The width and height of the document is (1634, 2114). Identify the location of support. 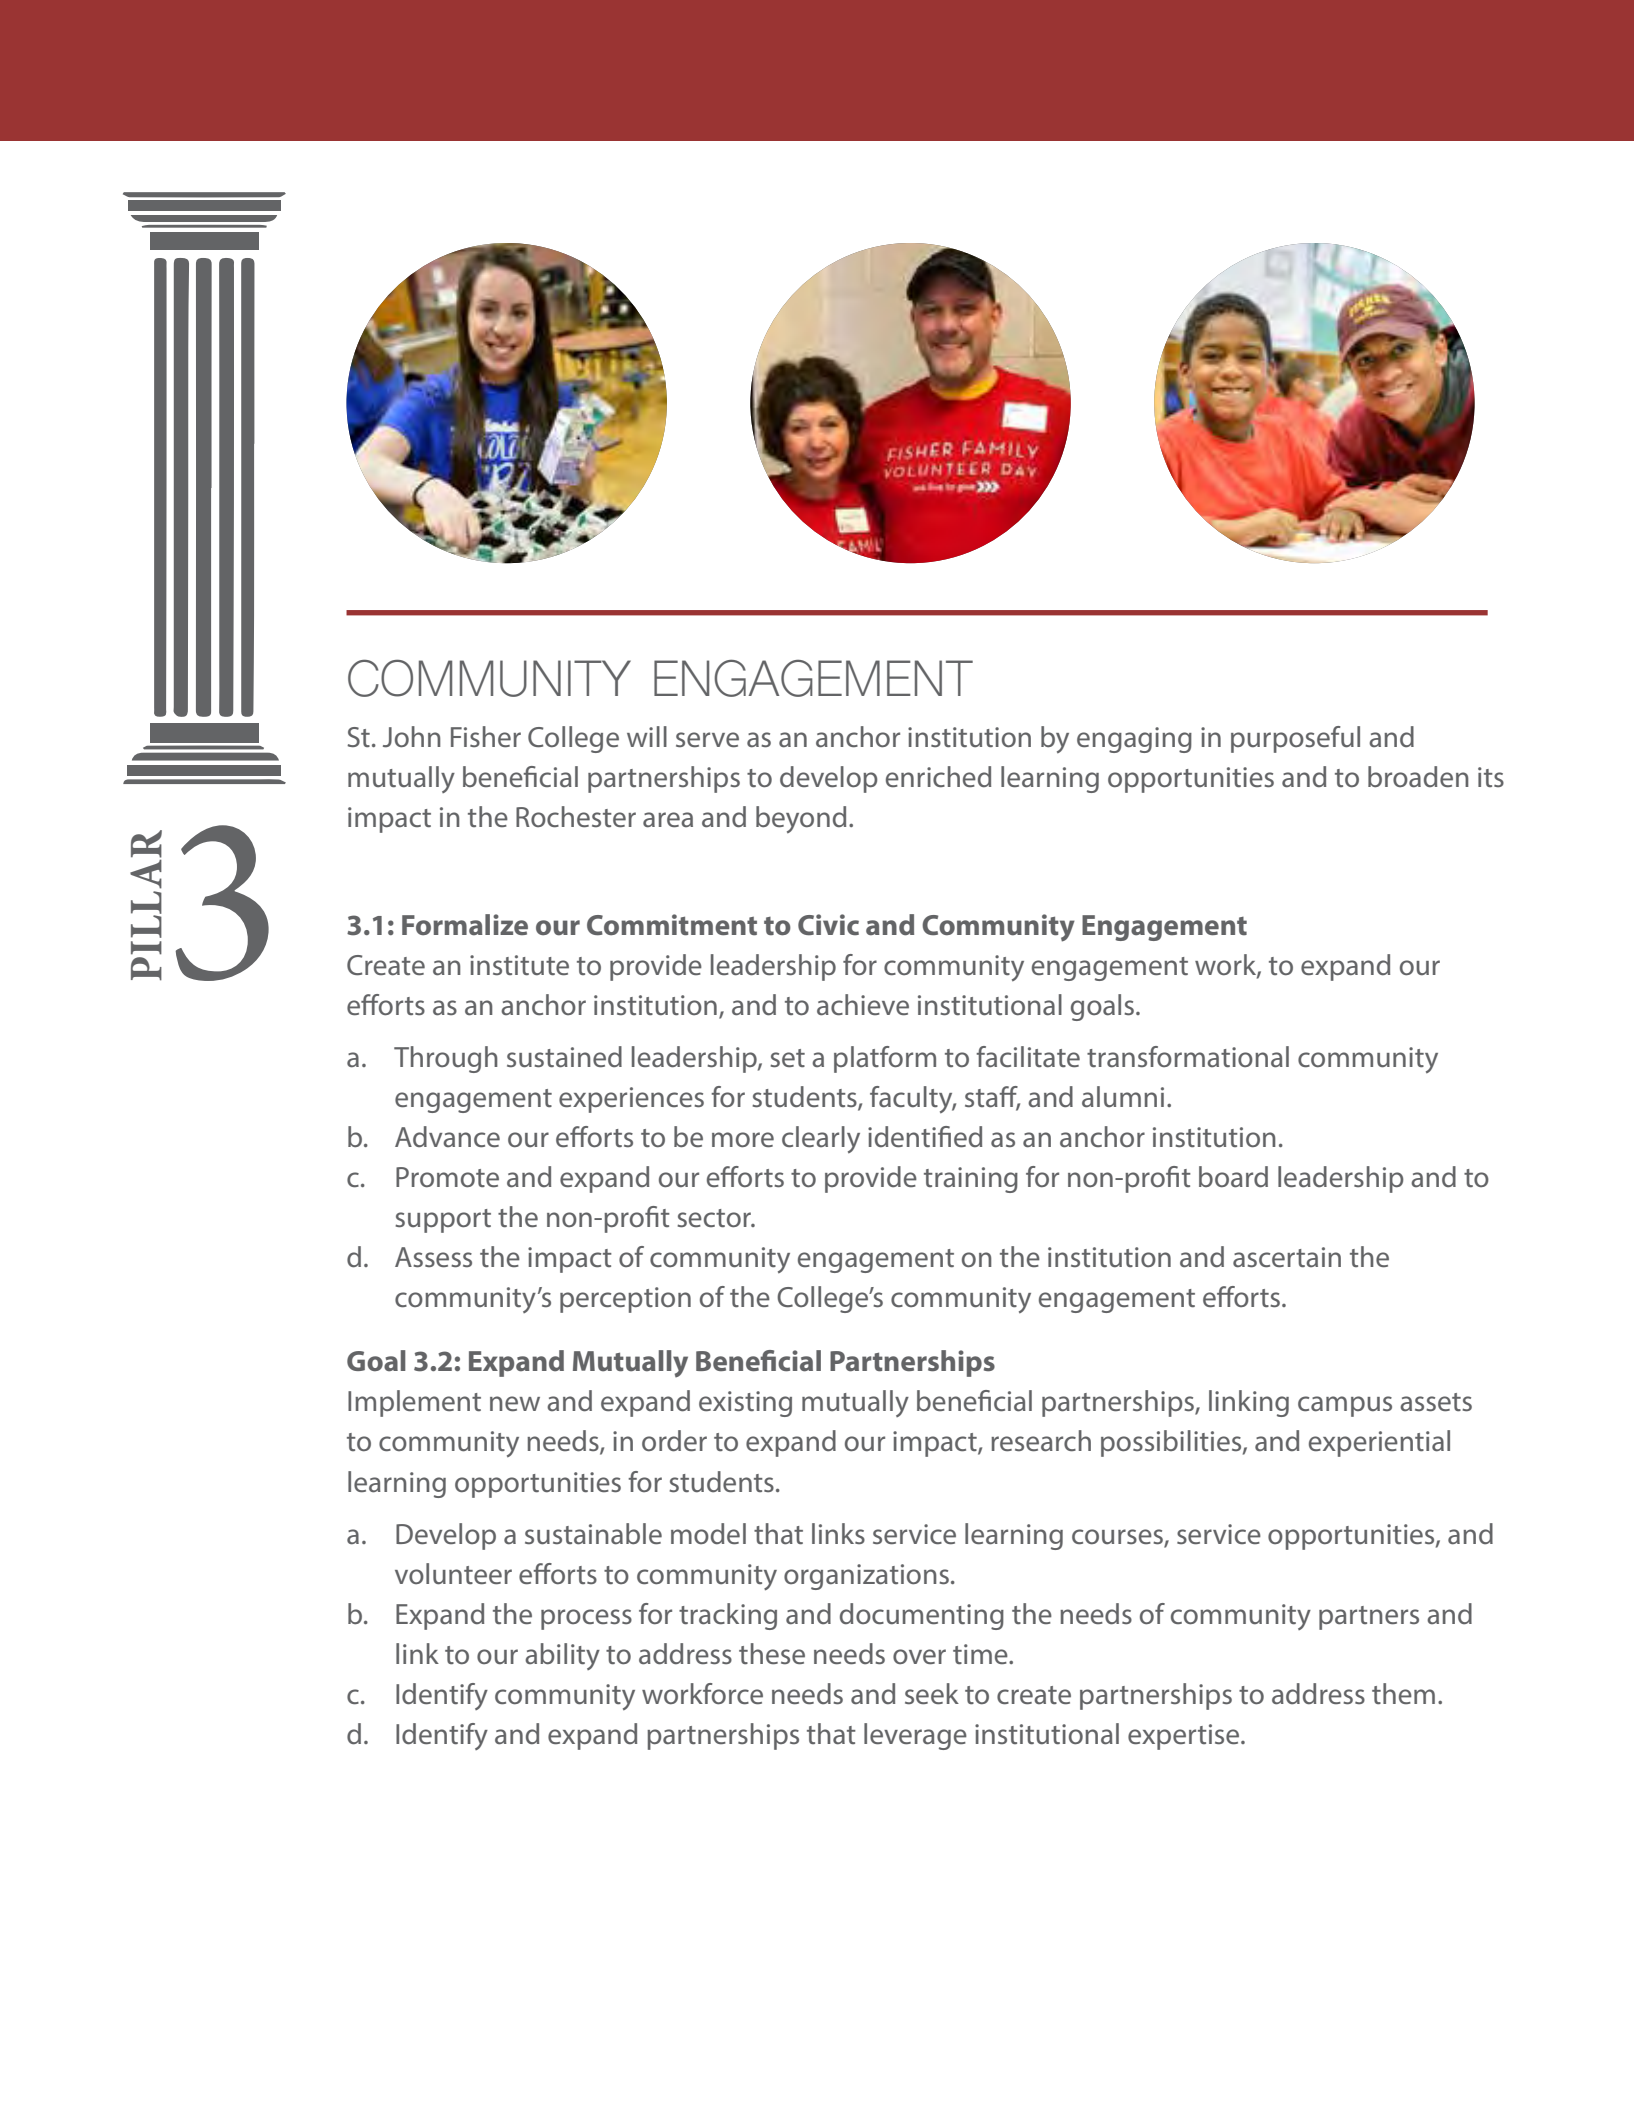
(443, 1221).
